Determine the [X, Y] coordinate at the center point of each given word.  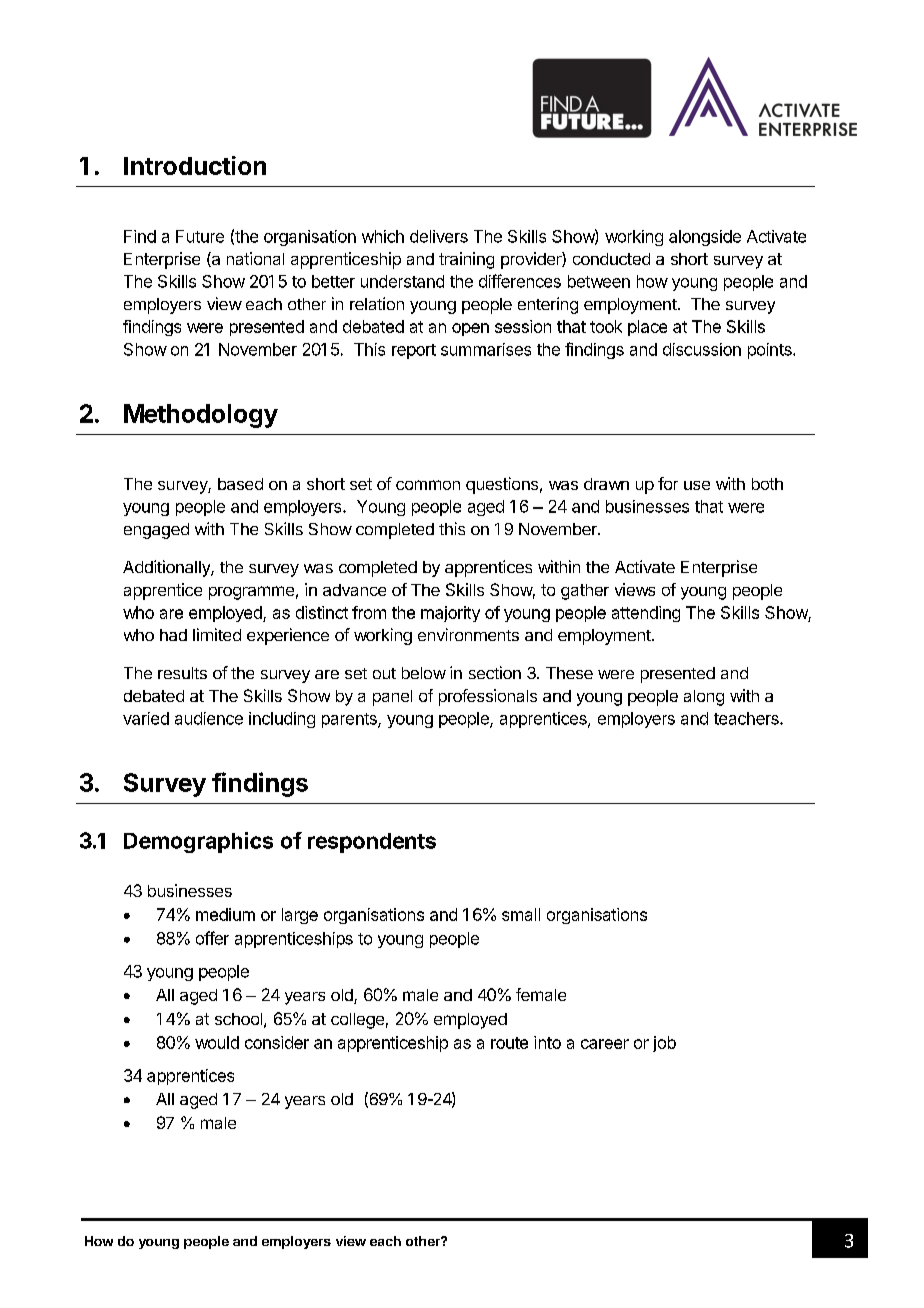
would [217, 1042]
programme [251, 593]
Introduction [195, 165]
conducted [611, 259]
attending [646, 614]
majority [450, 614]
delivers [439, 236]
